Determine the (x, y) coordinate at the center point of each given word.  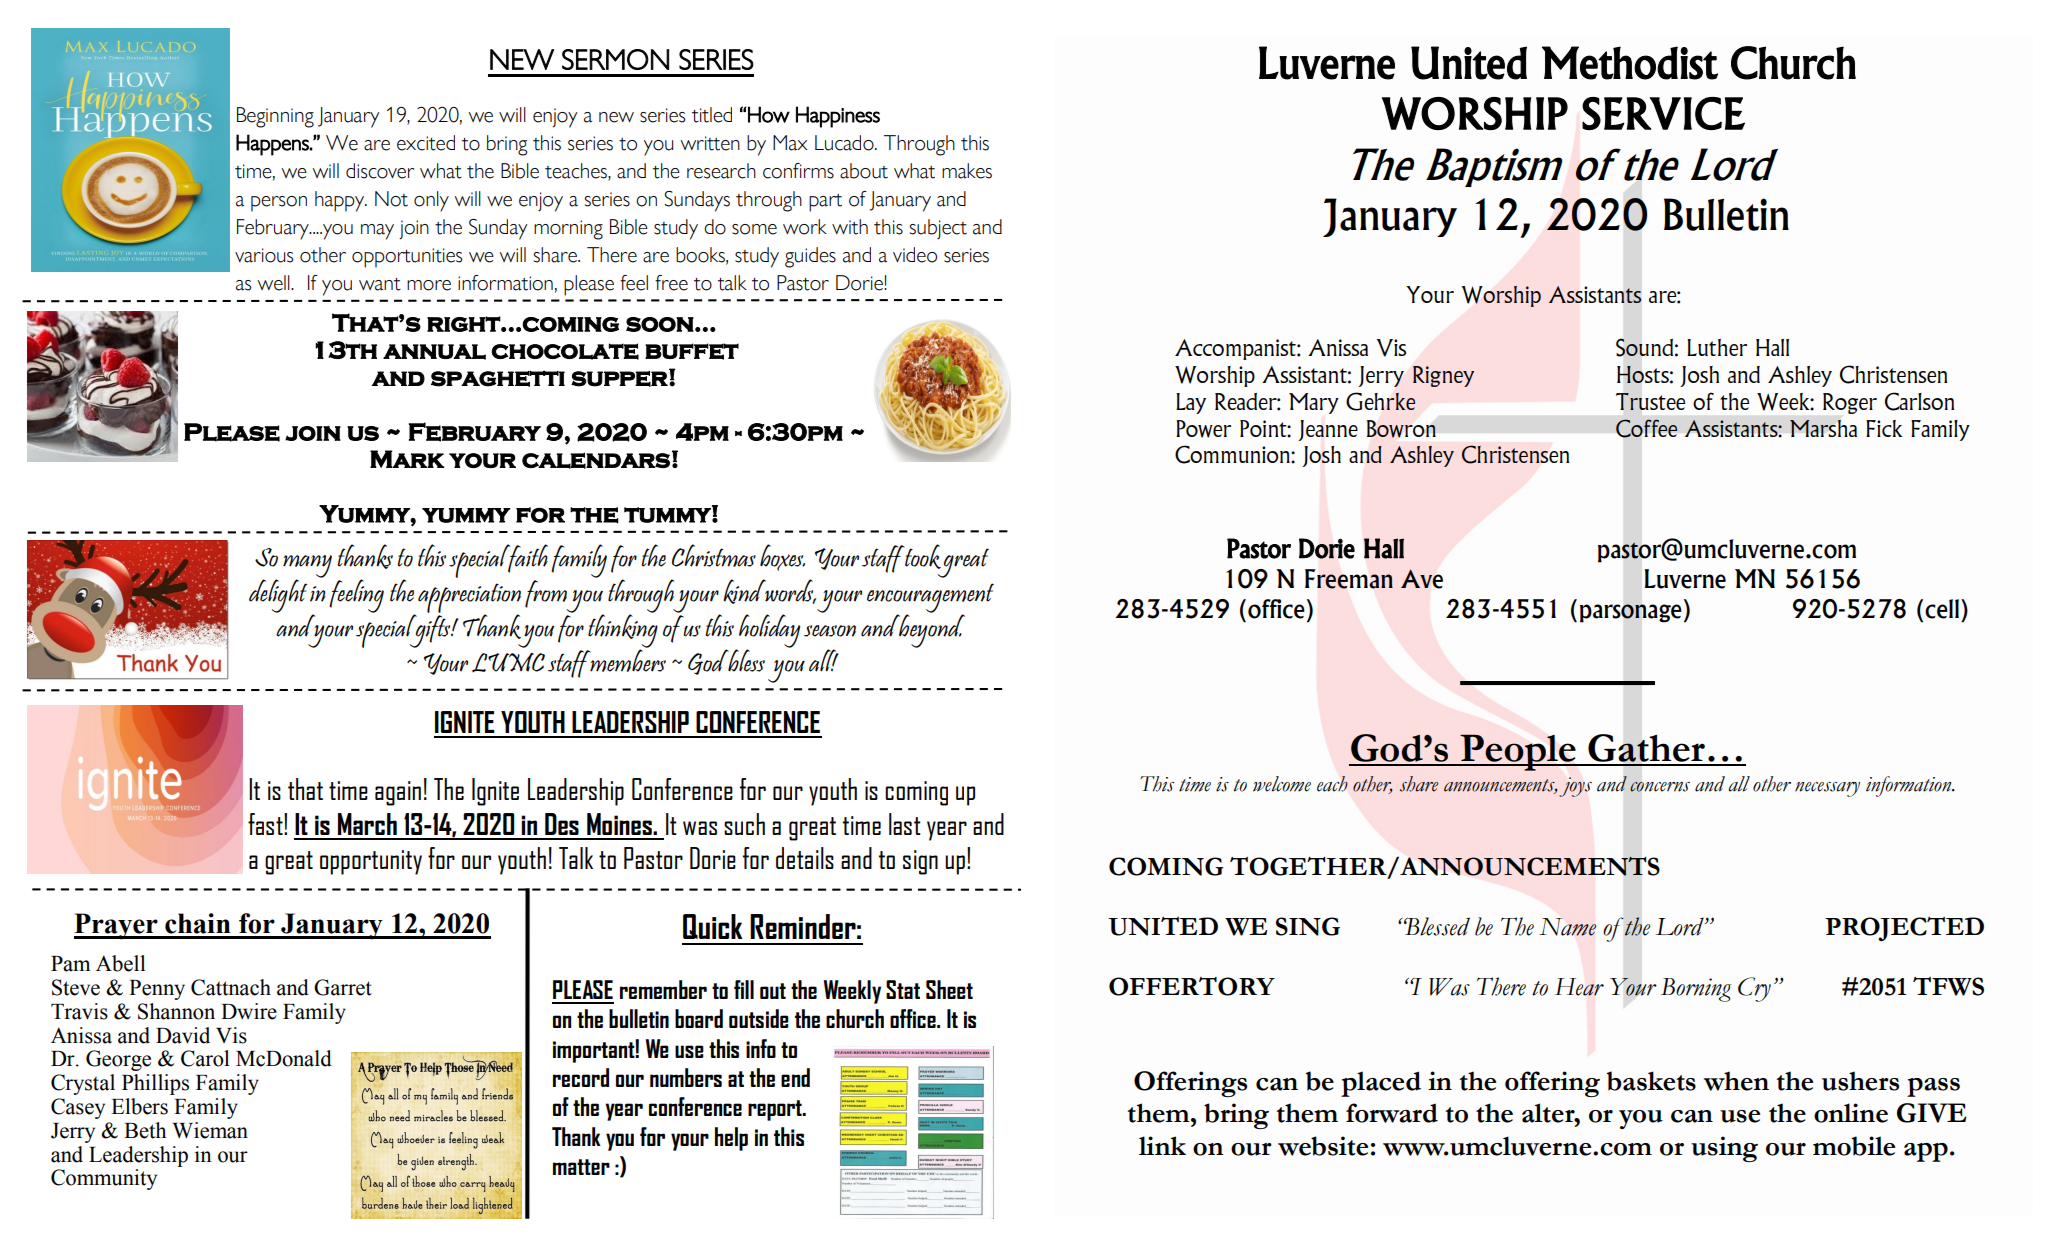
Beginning (275, 117)
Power (1203, 429)
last (905, 824)
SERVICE (1663, 113)
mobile (1854, 1146)
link (1162, 1145)
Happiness (838, 117)
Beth (145, 1130)
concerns (1660, 786)
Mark (407, 459)
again (398, 793)
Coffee (1647, 428)
